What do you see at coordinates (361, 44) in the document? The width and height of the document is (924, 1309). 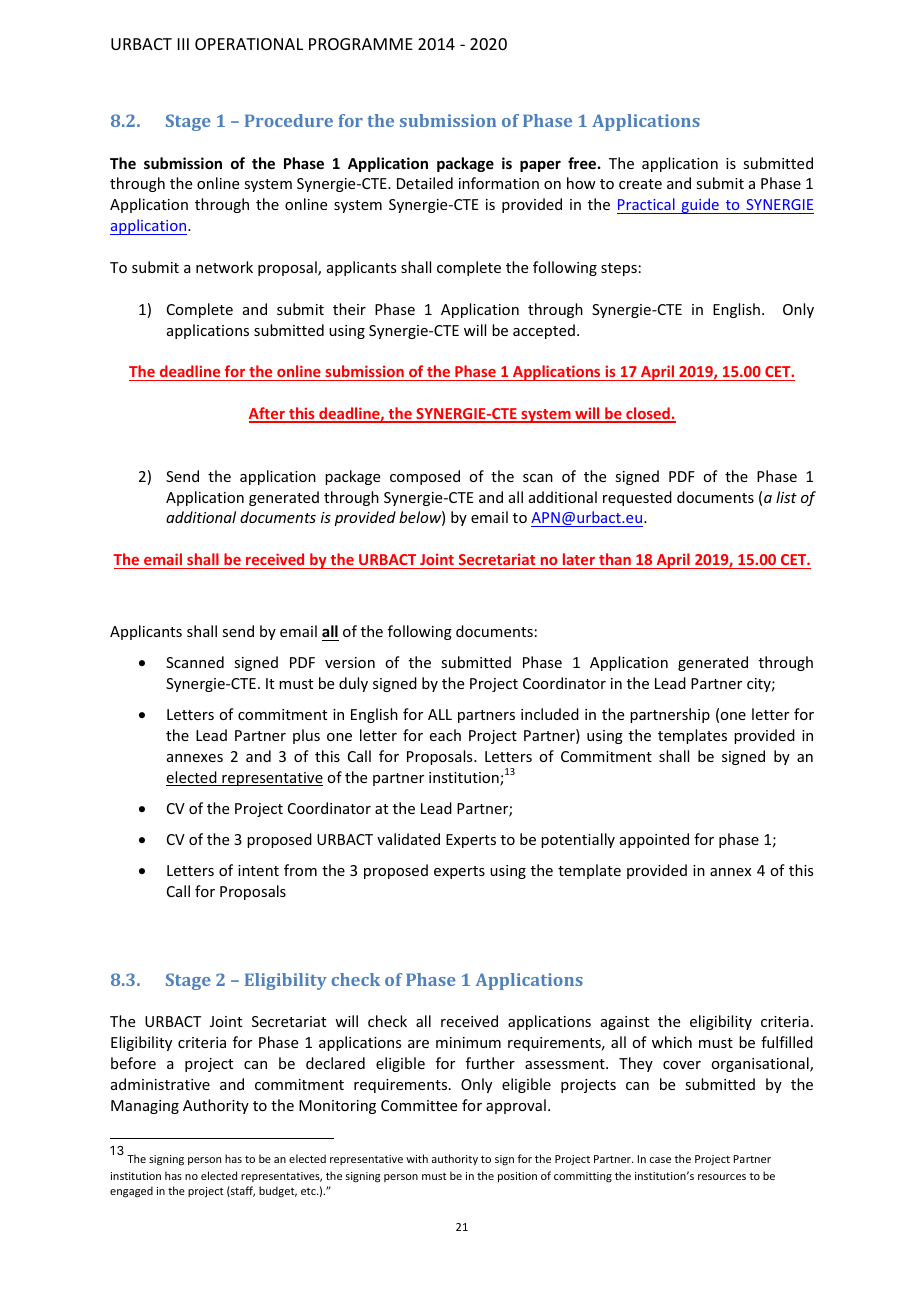 I see `PROGRAMME` at bounding box center [361, 44].
